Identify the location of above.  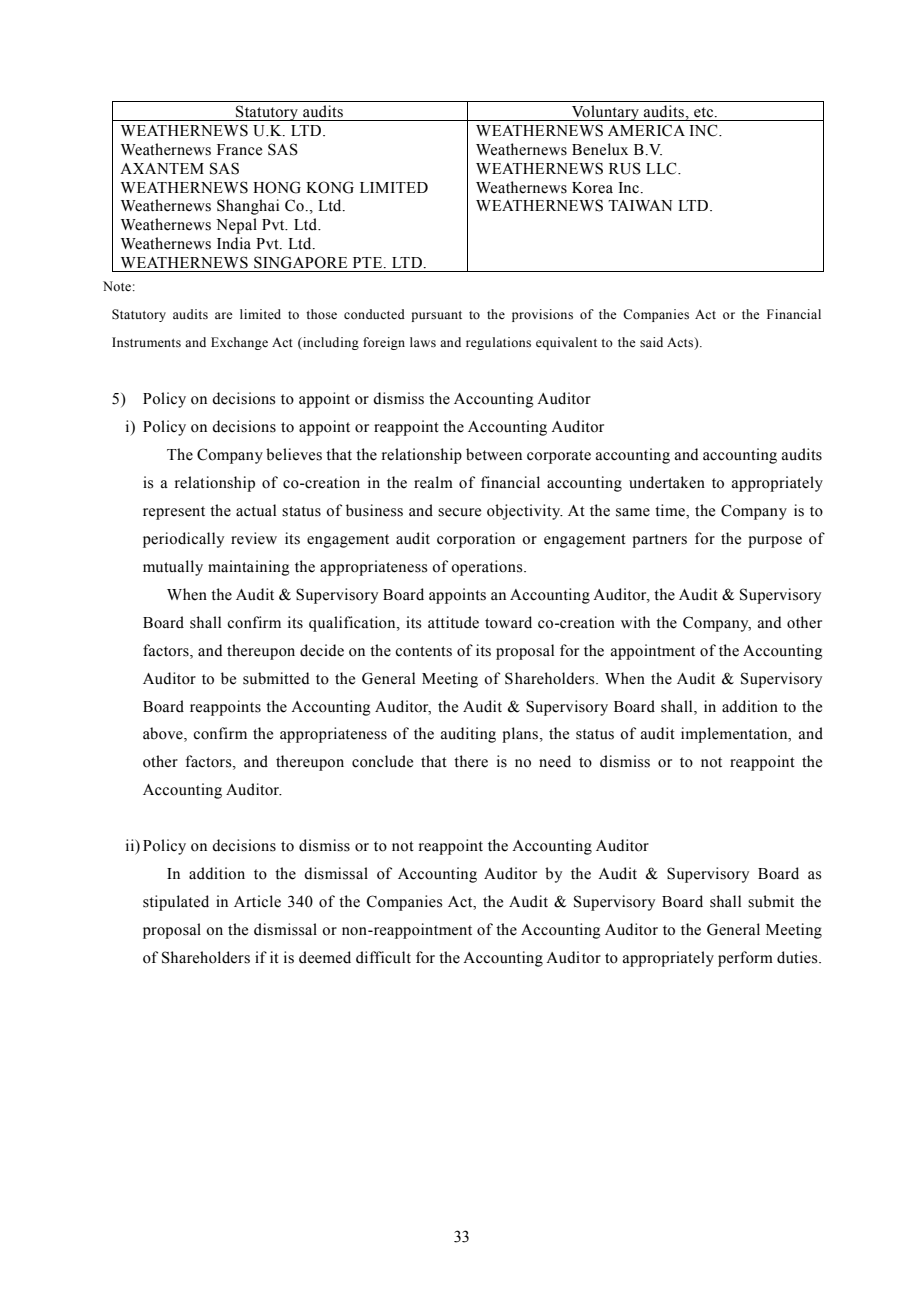
(164, 734).
